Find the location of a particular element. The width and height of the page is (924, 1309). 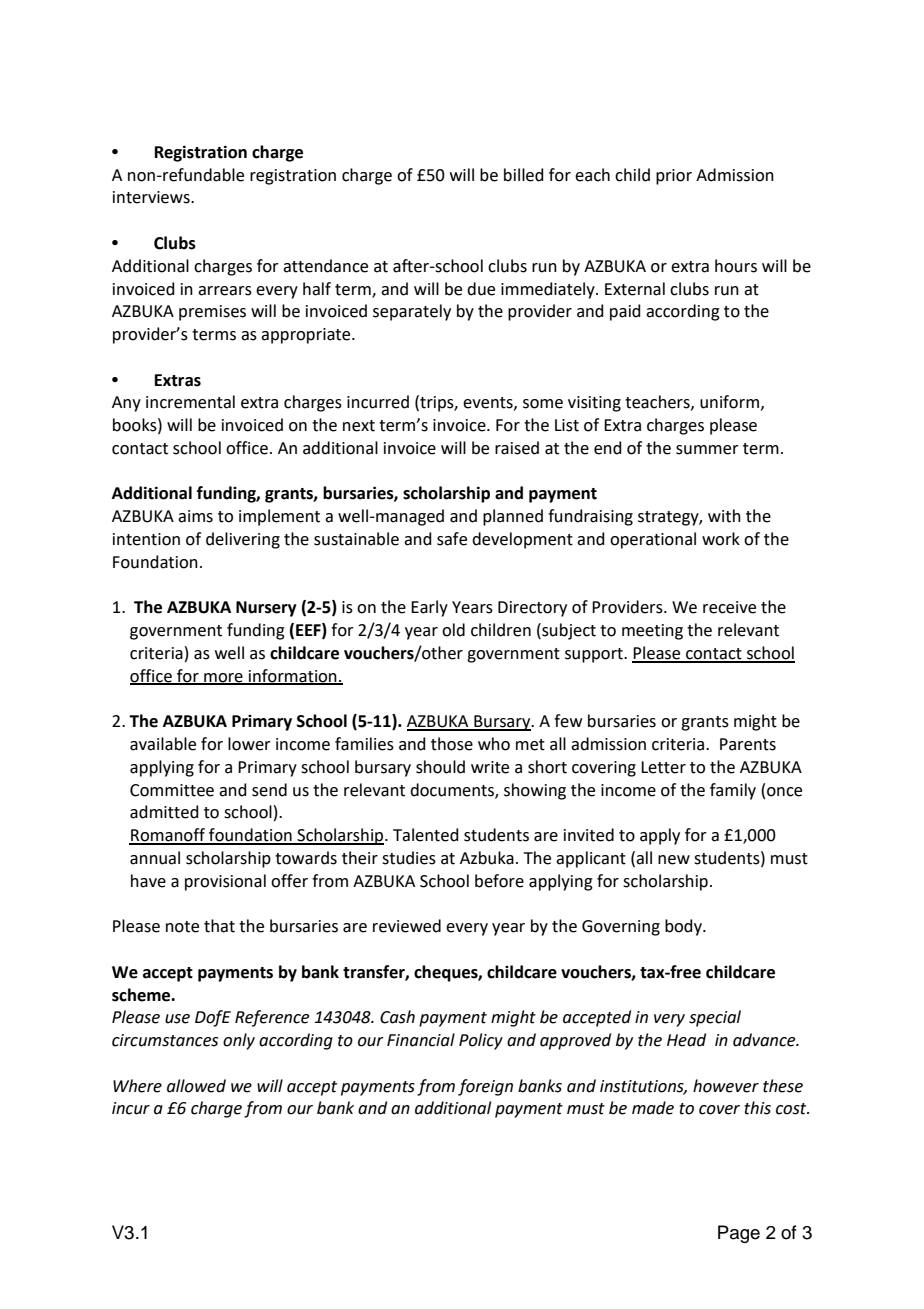

prior is located at coordinates (674, 177).
